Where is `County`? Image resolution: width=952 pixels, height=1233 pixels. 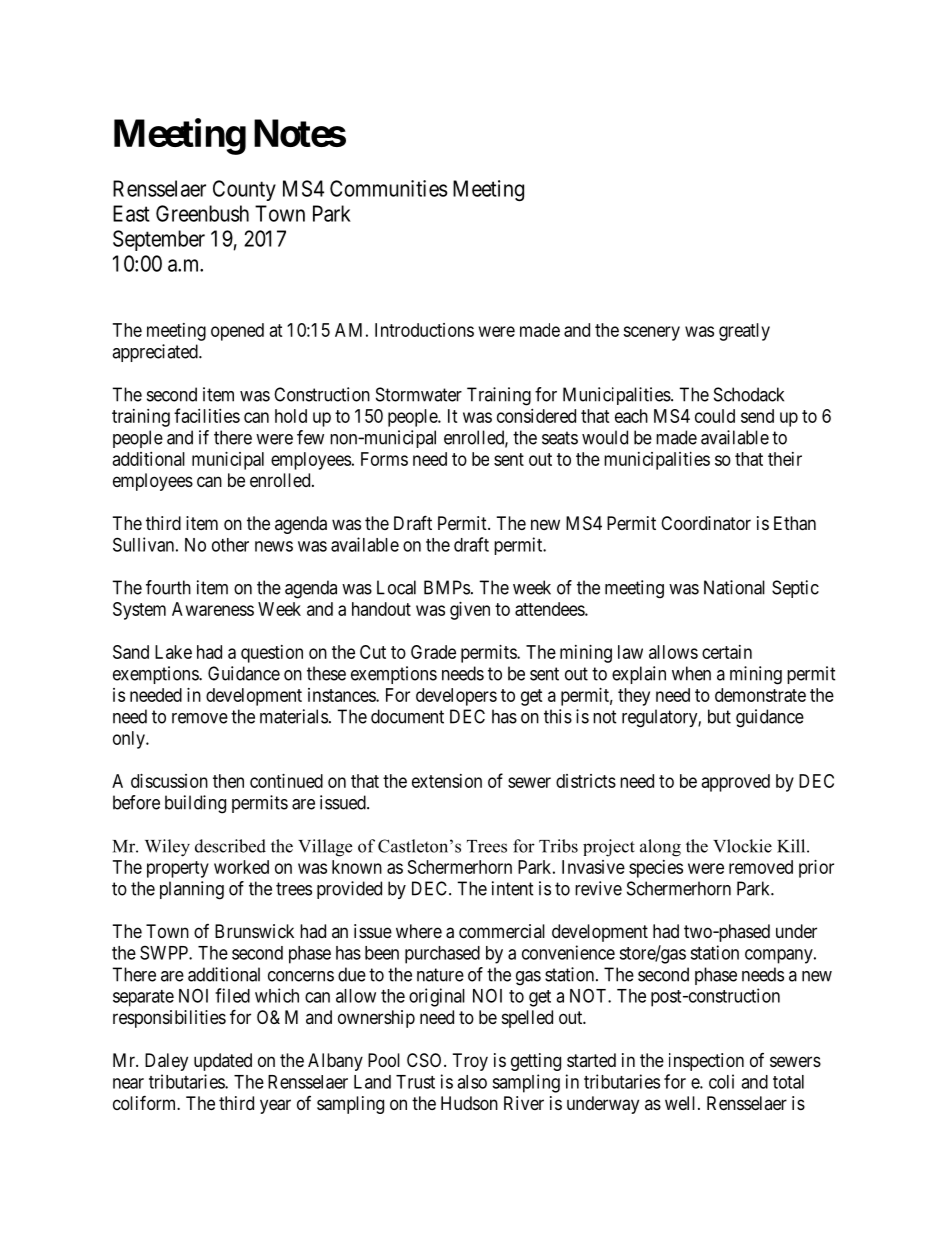
County is located at coordinates (244, 190).
